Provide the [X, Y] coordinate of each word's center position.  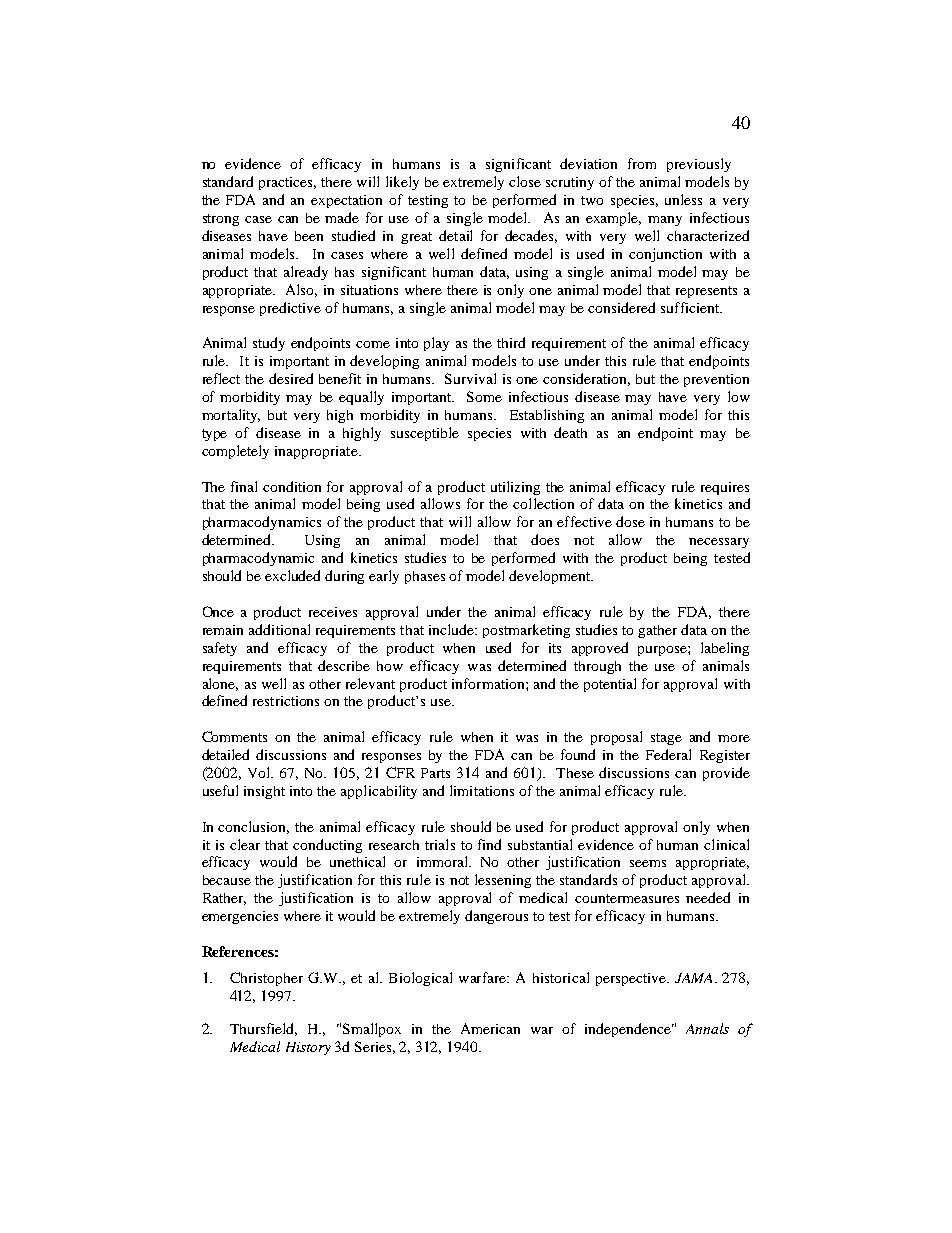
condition [292, 486]
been [309, 236]
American [490, 1028]
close [525, 181]
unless [683, 199]
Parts [435, 773]
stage [666, 739]
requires [725, 488]
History [308, 1048]
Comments [234, 736]
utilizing [515, 488]
